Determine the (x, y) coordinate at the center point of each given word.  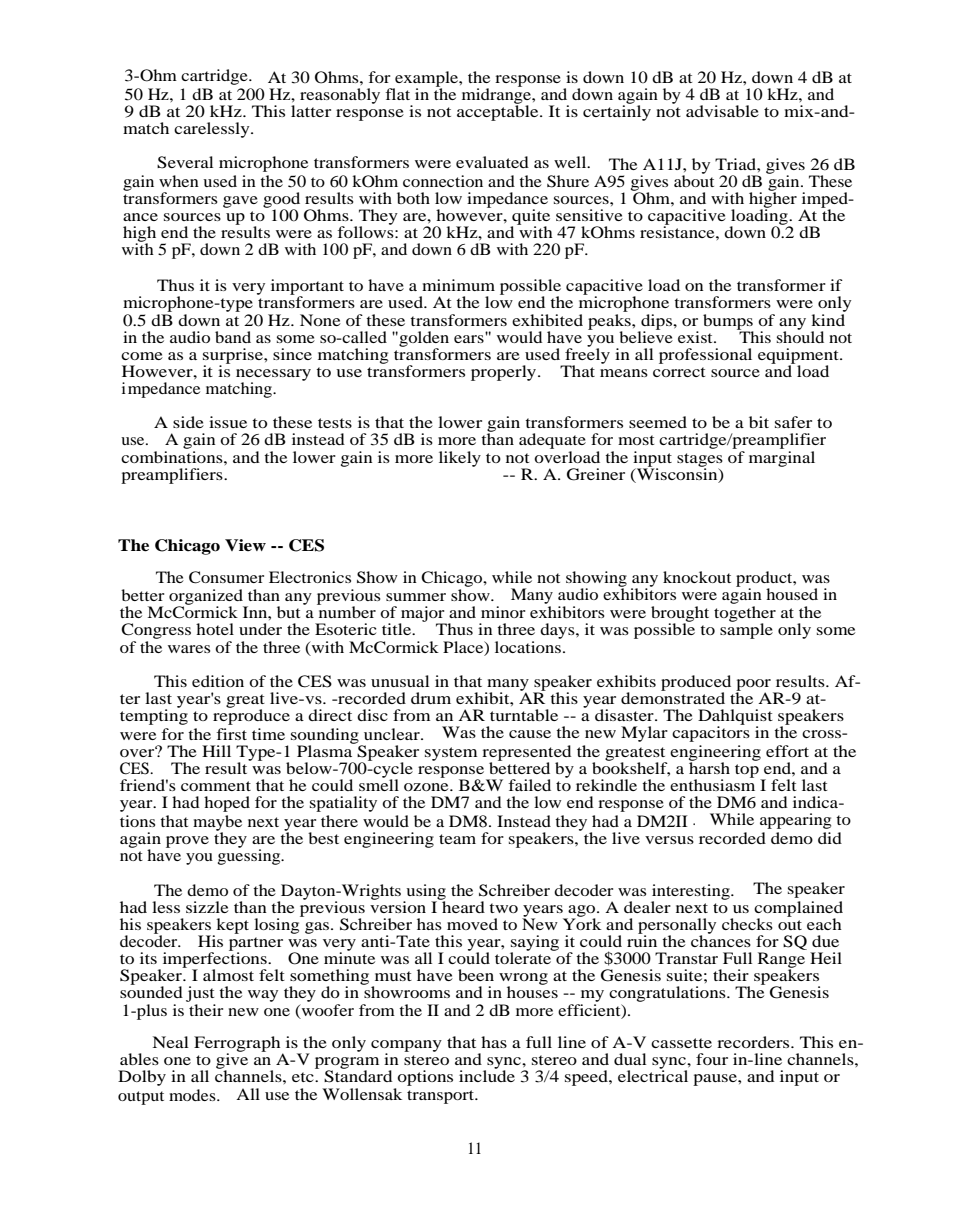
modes (193, 1095)
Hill (216, 751)
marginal (782, 457)
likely (460, 459)
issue (228, 422)
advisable (722, 111)
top (748, 772)
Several (185, 162)
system (451, 754)
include (487, 1075)
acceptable (499, 112)
